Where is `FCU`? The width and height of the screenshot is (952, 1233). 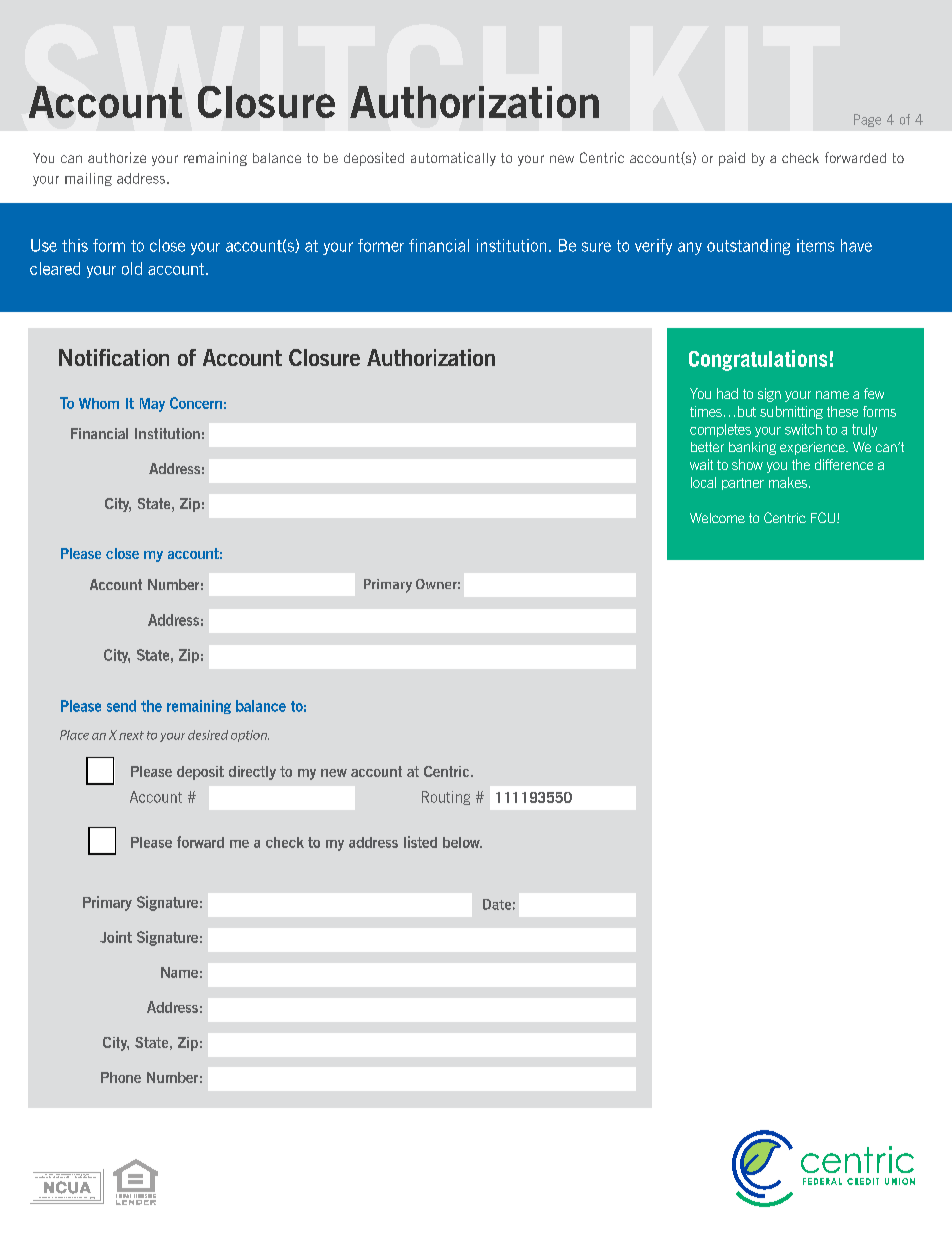 FCU is located at coordinates (824, 517).
